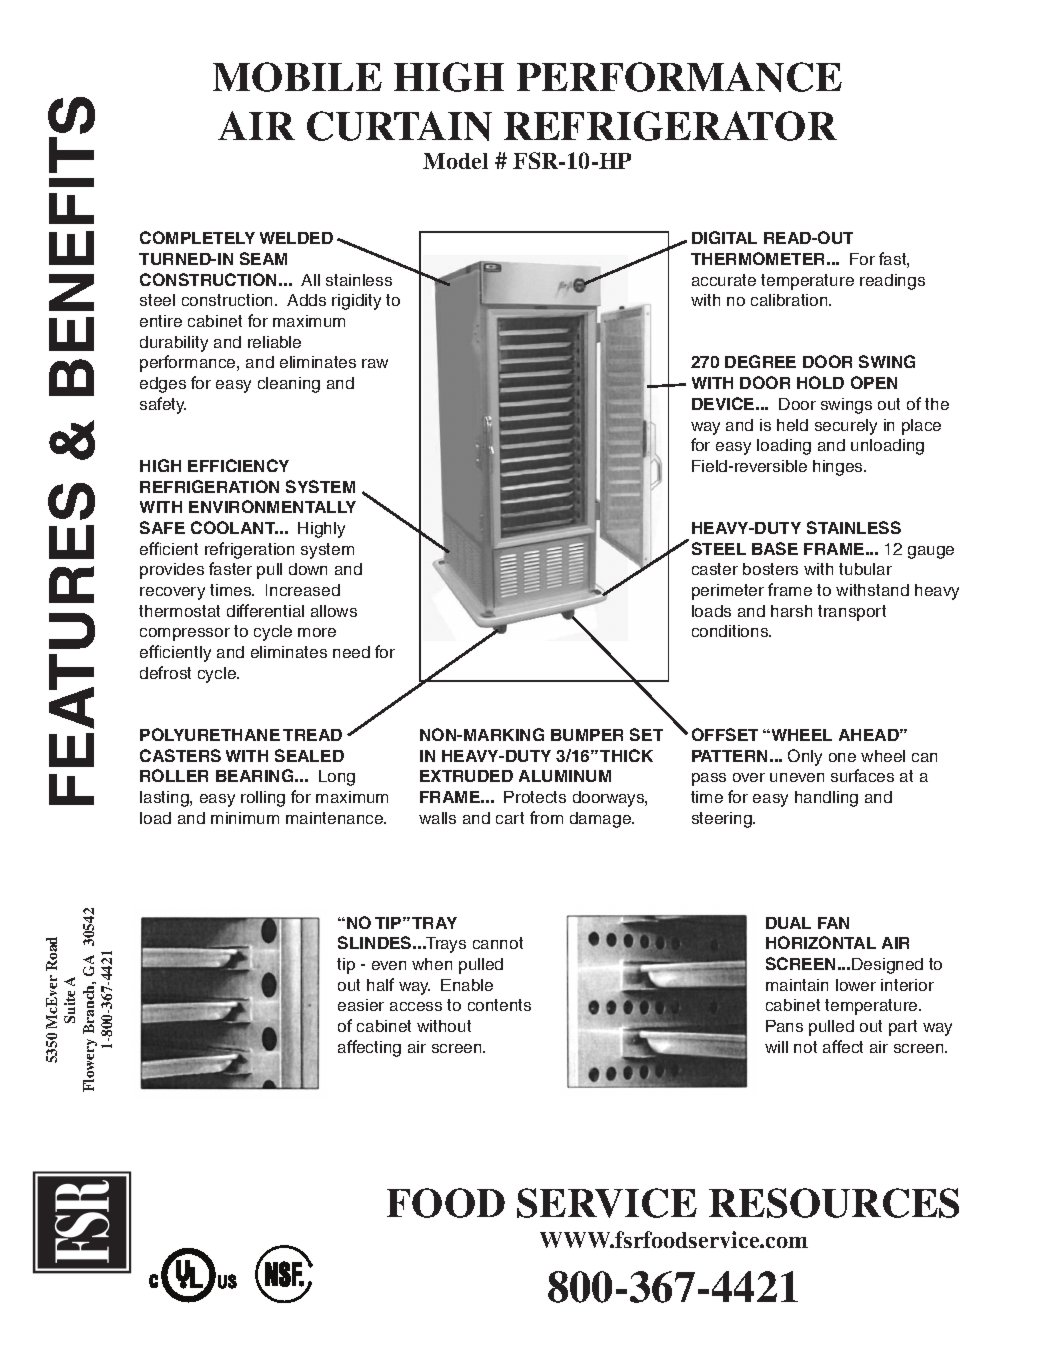  Describe the element at coordinates (297, 77) in the document. I see `MOBILE` at that location.
